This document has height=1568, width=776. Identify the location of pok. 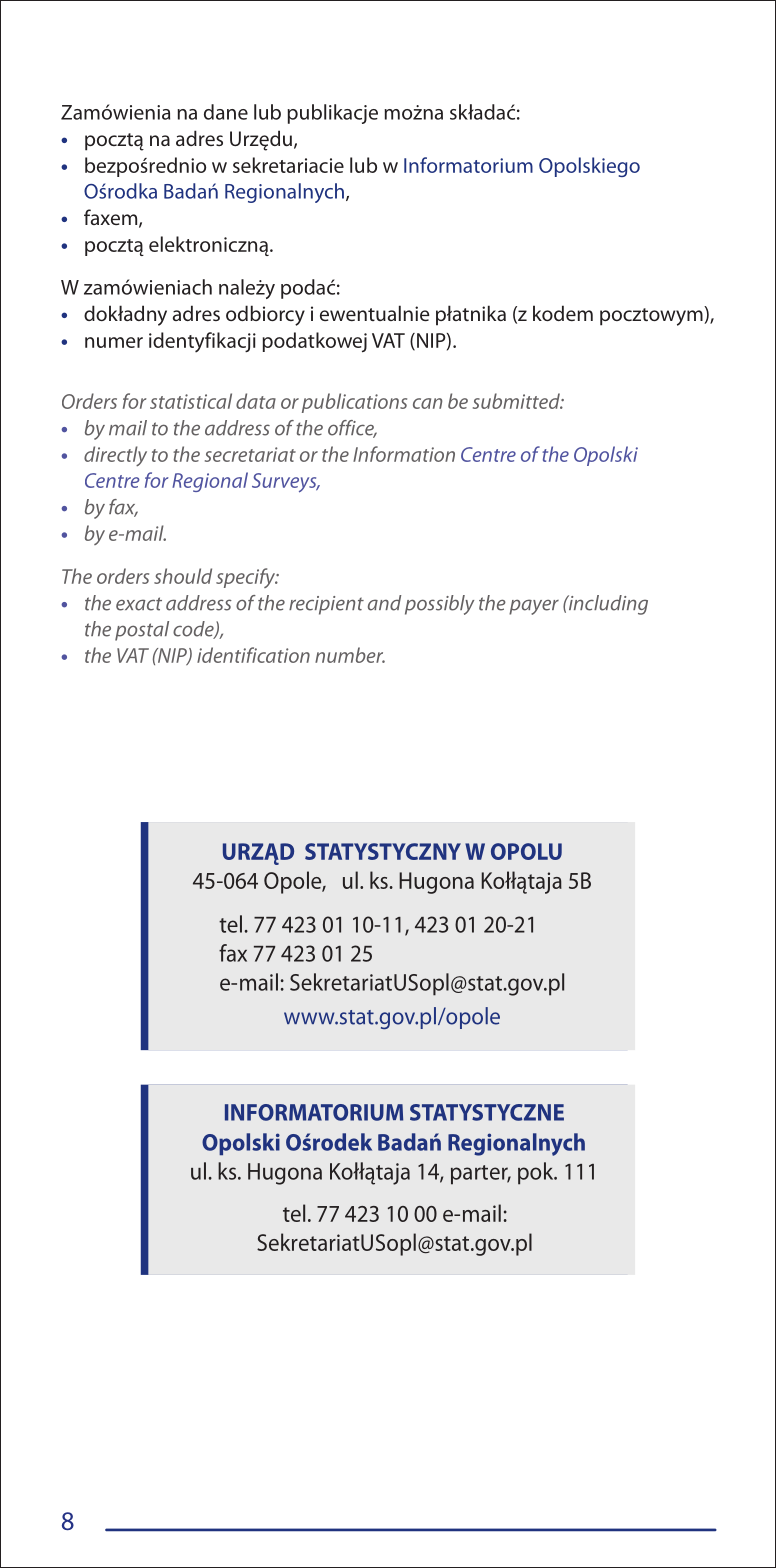
(537, 1173).
